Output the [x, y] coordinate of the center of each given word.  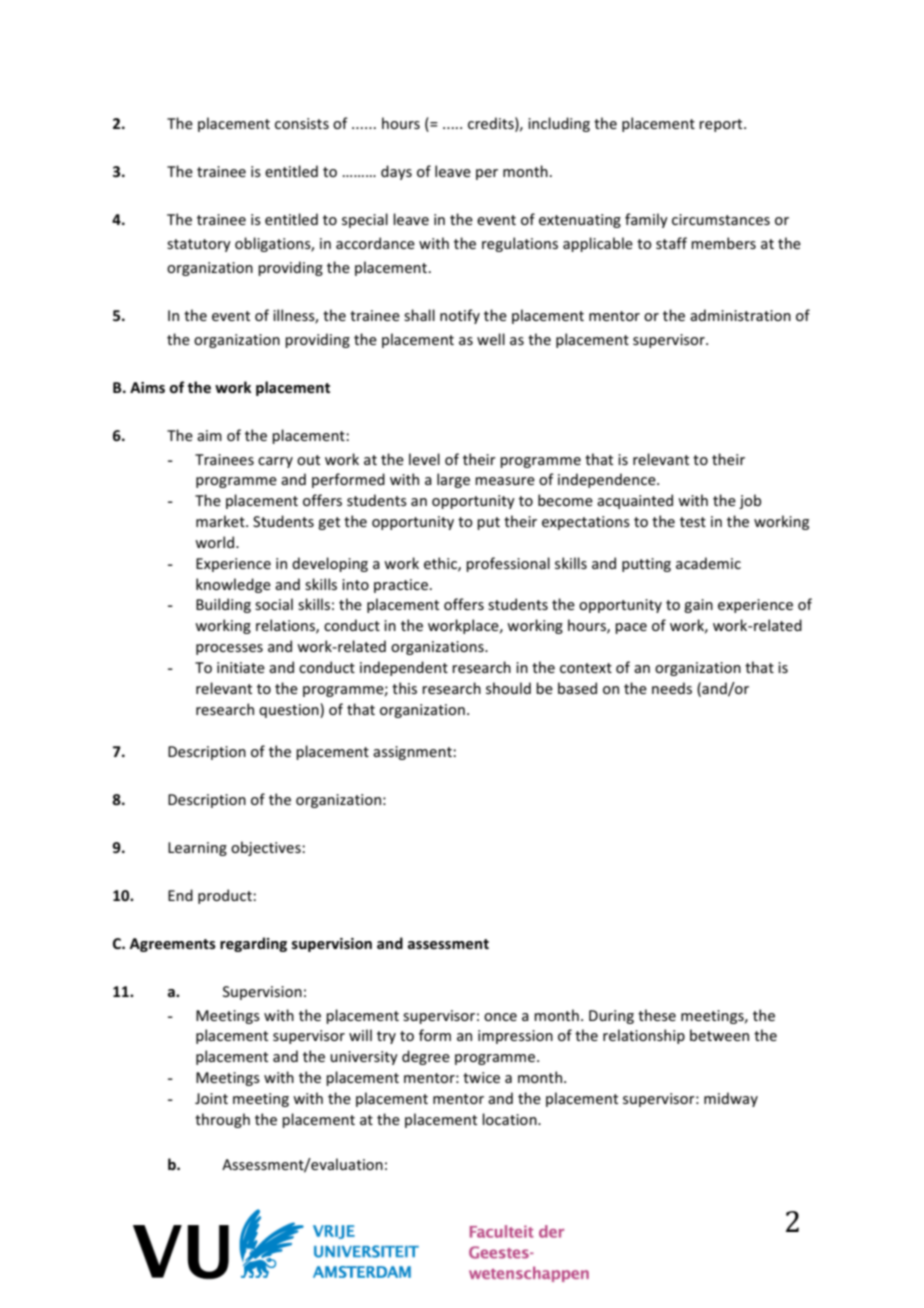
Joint [211, 1098]
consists [302, 123]
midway [731, 1099]
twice [481, 1077]
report [722, 125]
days [396, 172]
